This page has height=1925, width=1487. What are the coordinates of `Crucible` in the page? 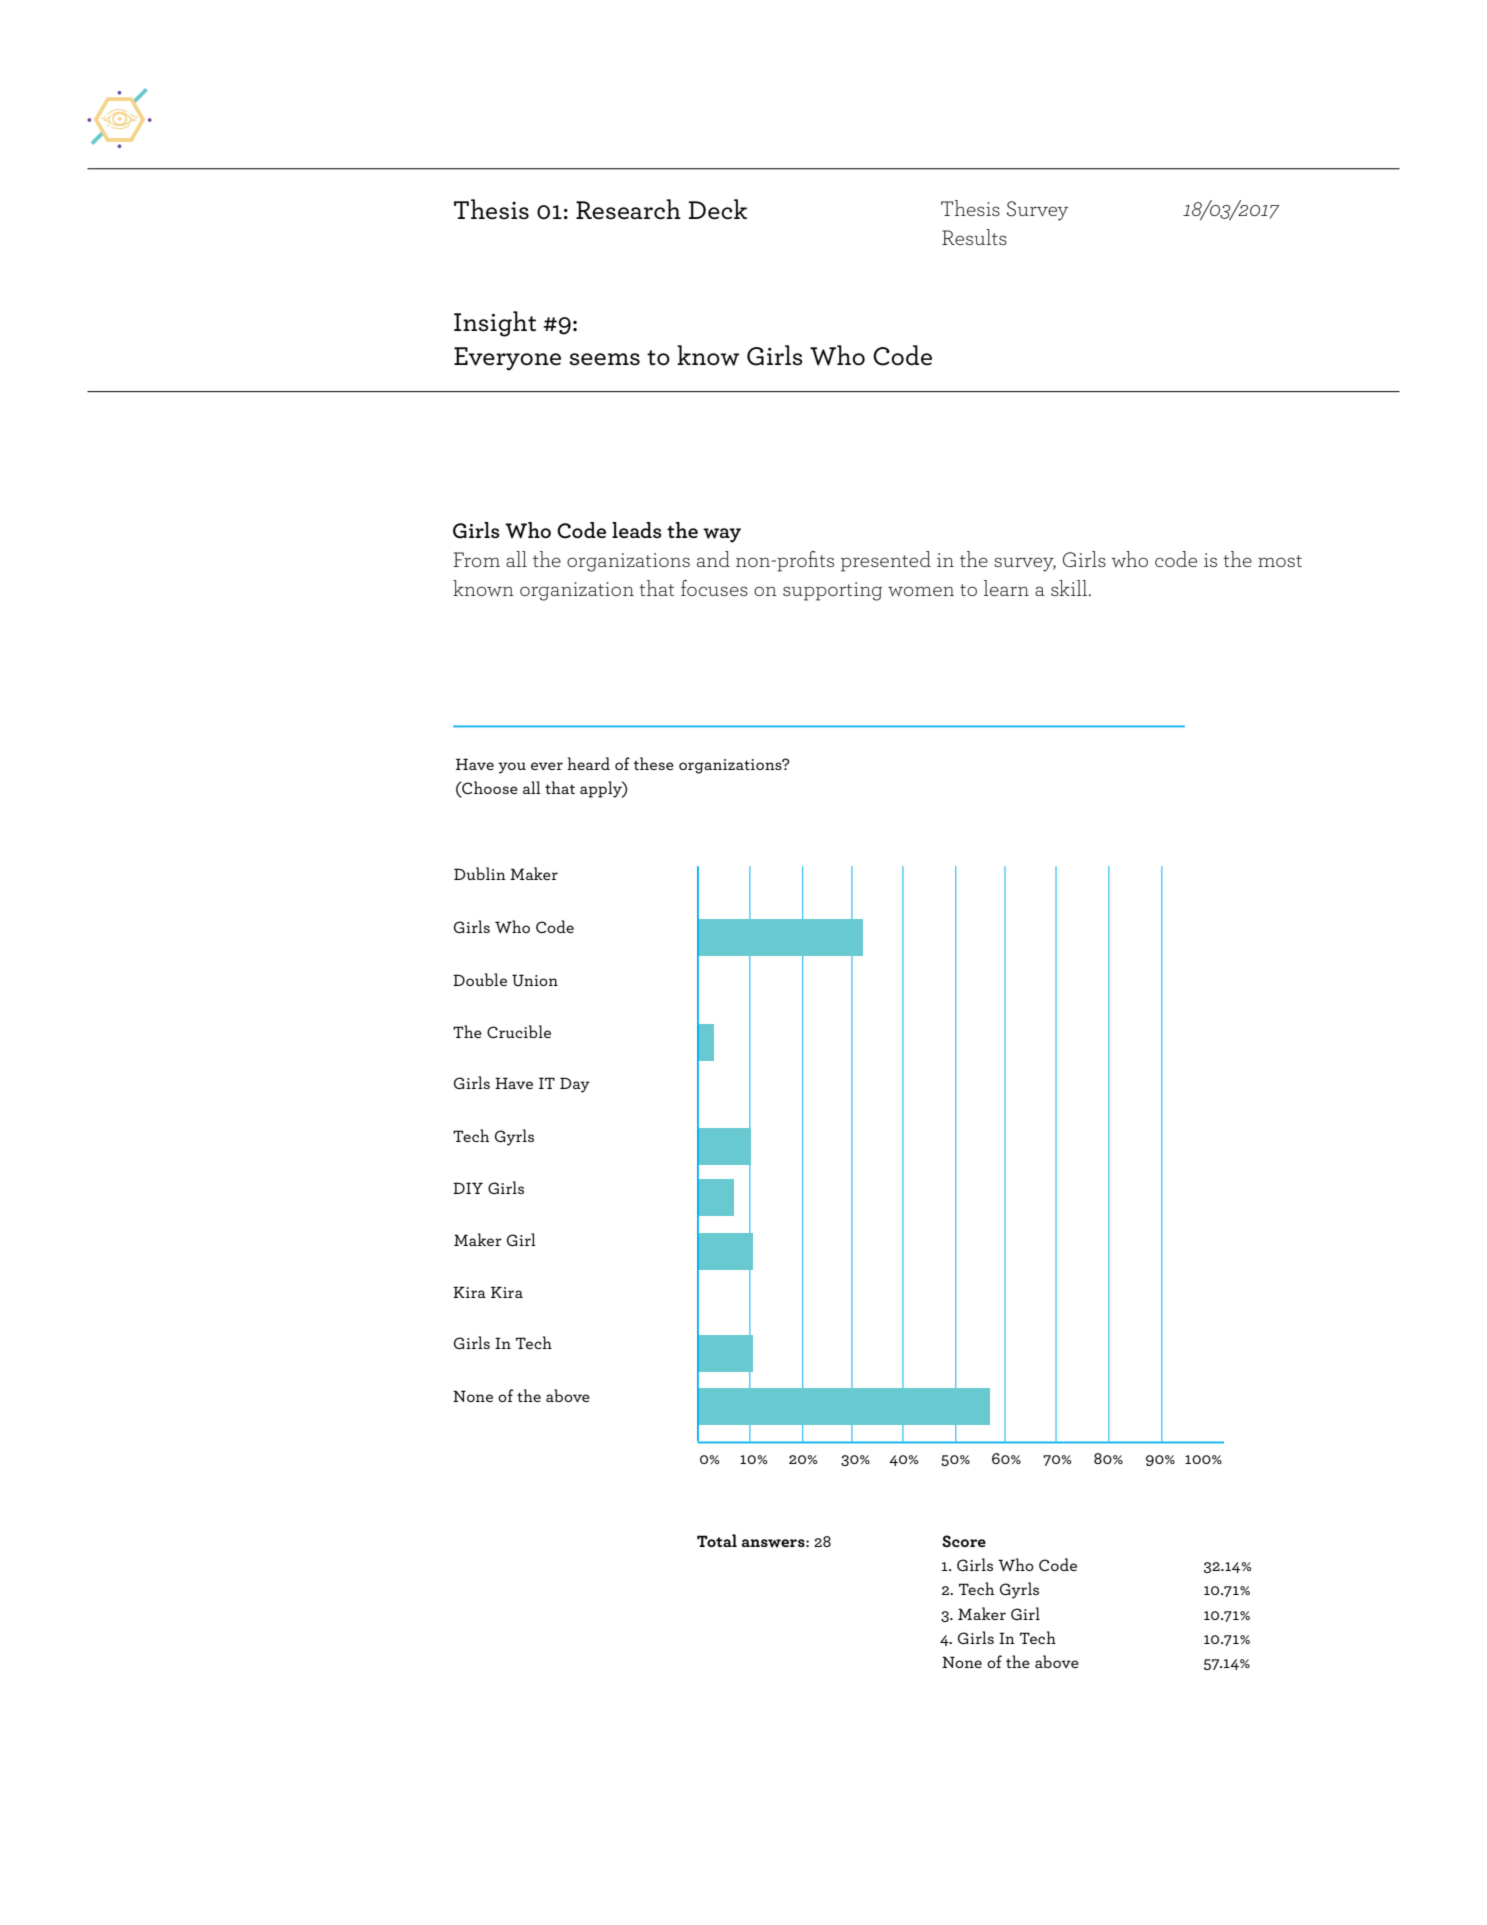 It's located at (519, 1031).
